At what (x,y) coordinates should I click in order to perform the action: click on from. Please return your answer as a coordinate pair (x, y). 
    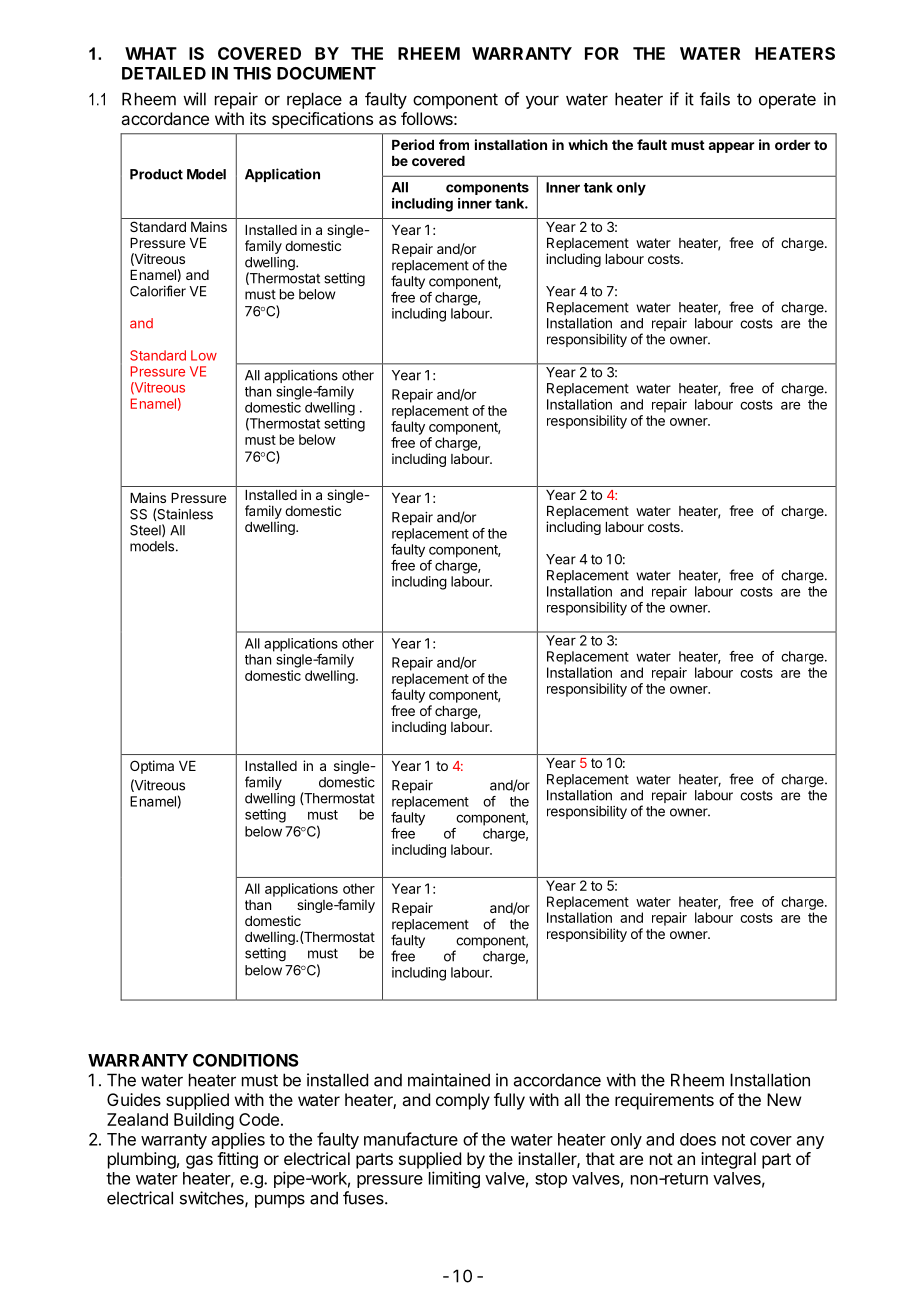
    Looking at the image, I should click on (454, 144).
